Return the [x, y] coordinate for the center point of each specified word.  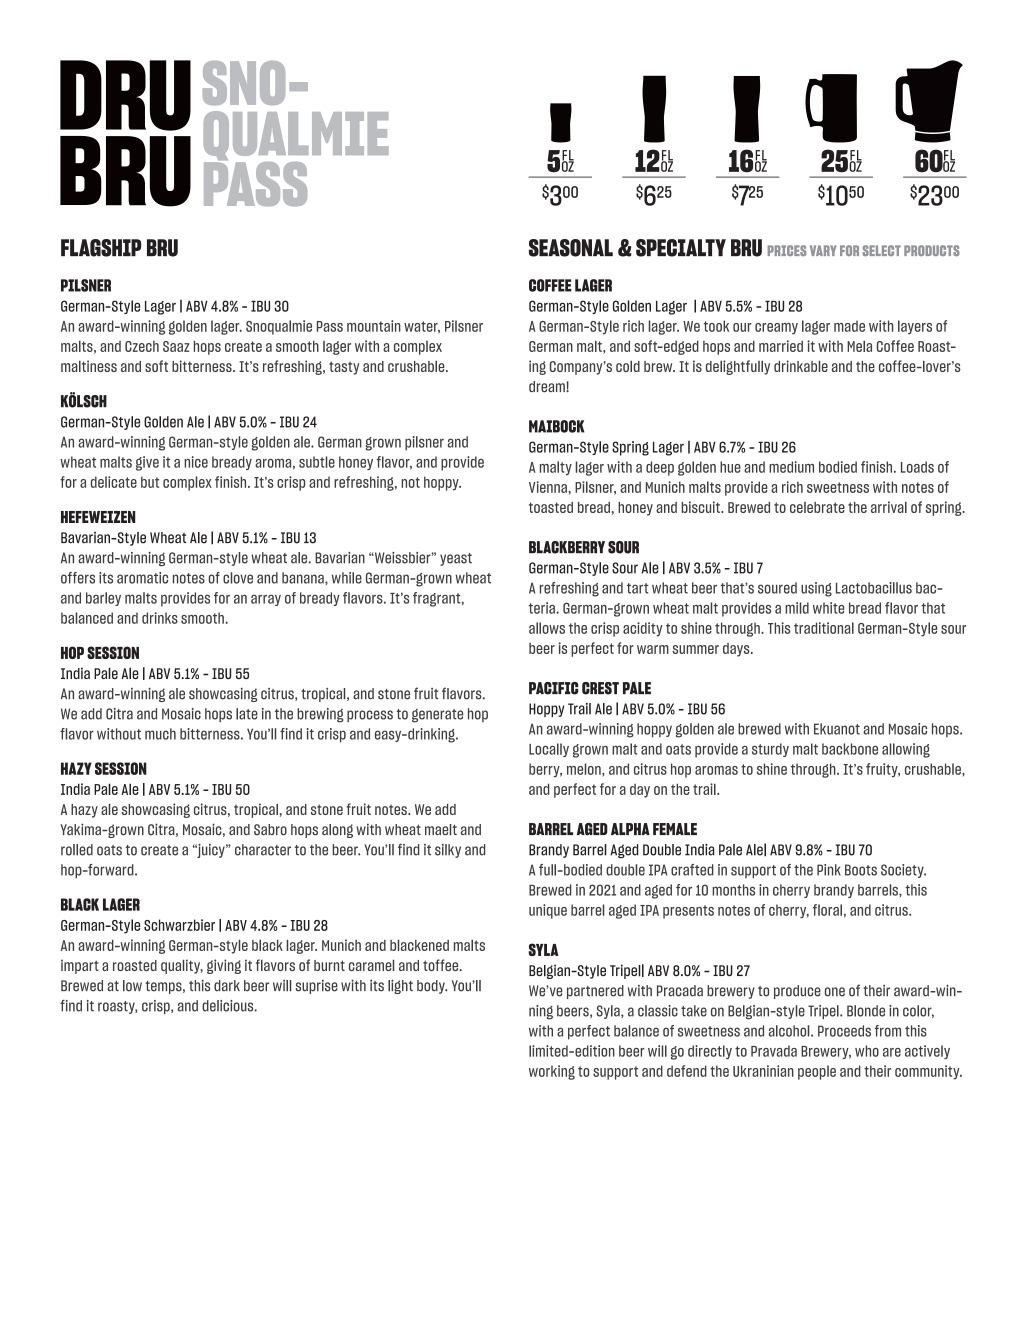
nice [196, 462]
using [816, 589]
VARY [823, 250]
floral [827, 910]
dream [548, 386]
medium [791, 467]
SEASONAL [571, 248]
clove [238, 578]
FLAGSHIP [101, 248]
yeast [456, 559]
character [263, 850]
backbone [850, 749]
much [160, 734]
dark [227, 985]
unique [548, 911]
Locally [549, 750]
